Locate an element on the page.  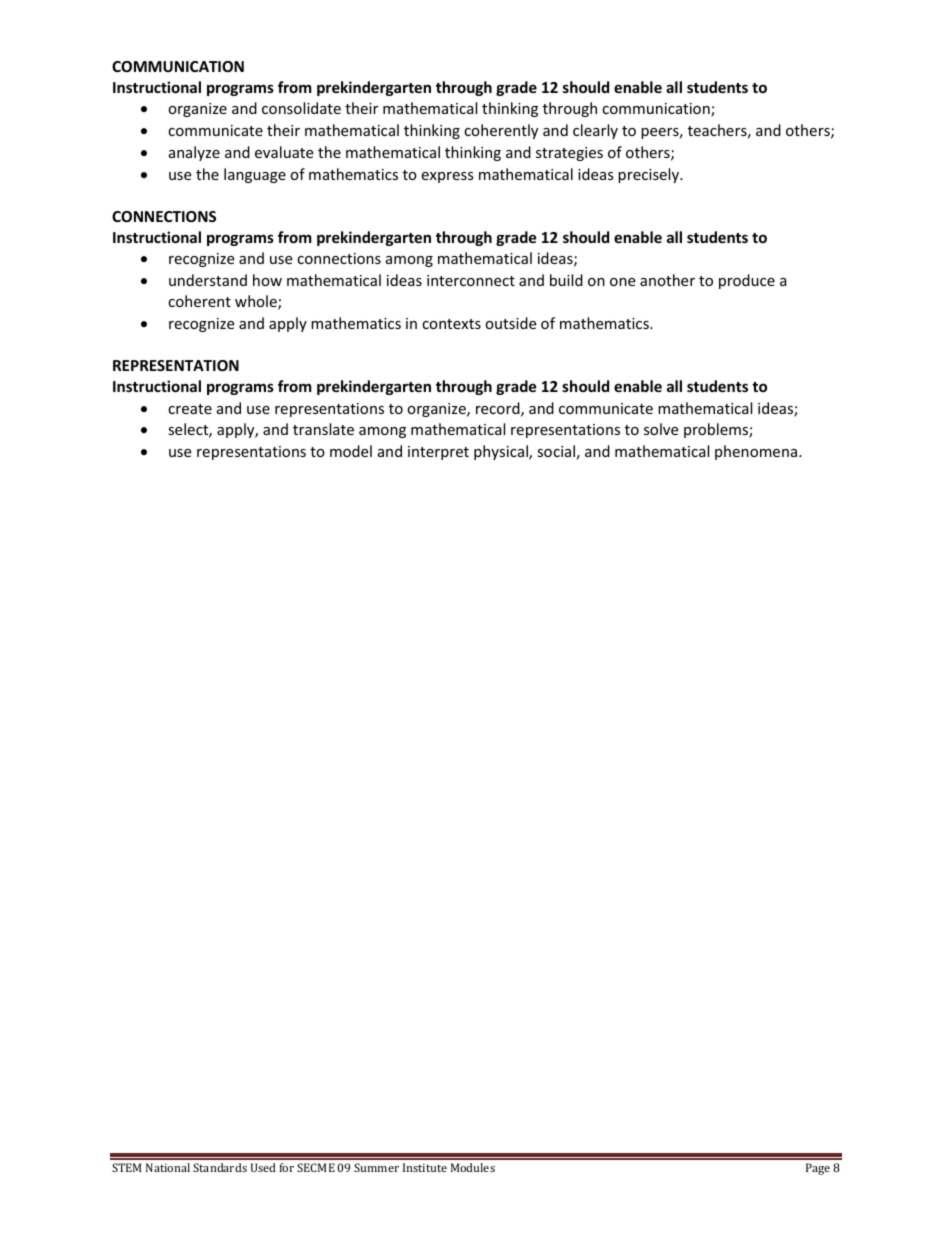
Standards is located at coordinates (220, 1167).
